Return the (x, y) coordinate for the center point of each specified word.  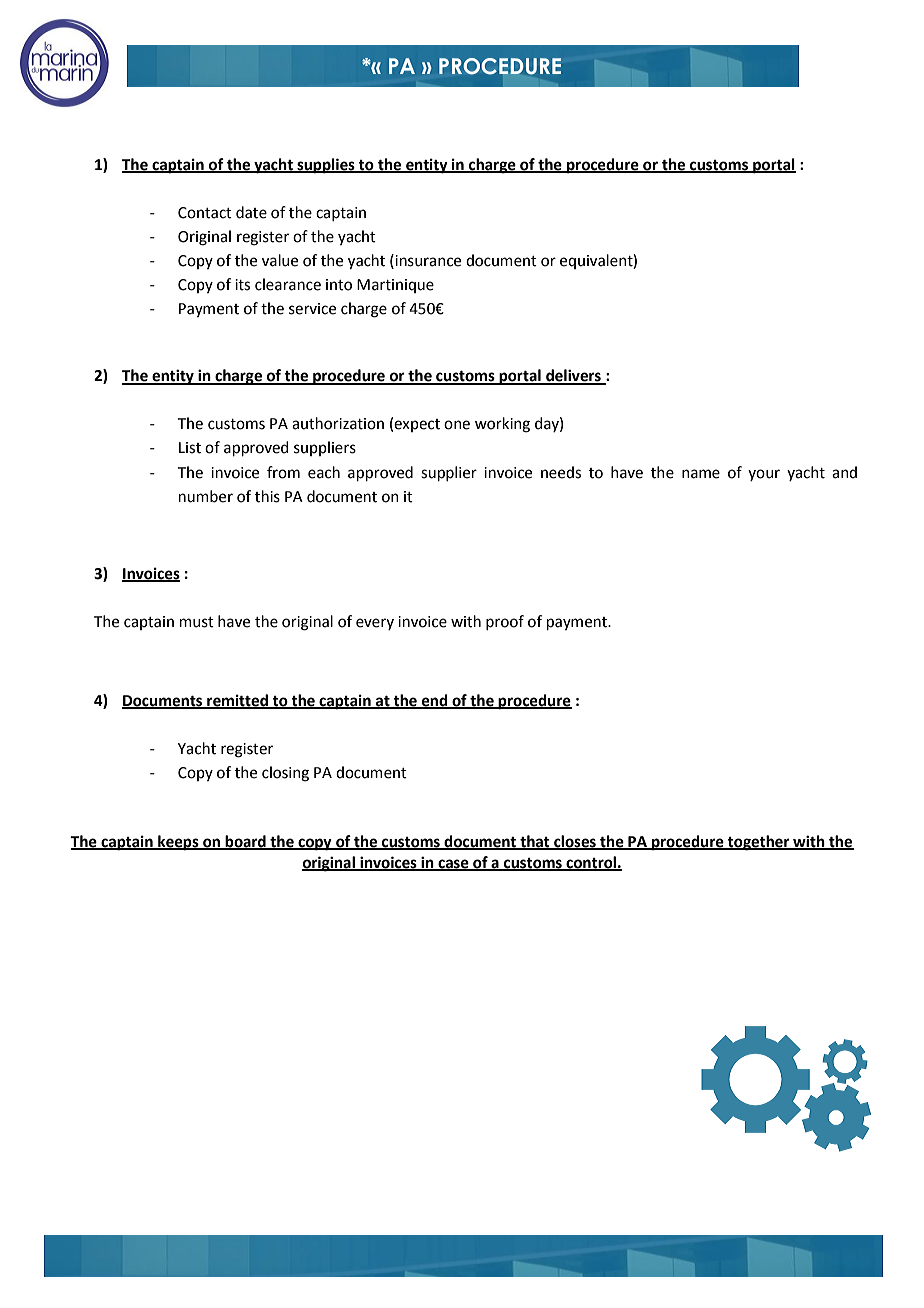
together (759, 843)
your (764, 475)
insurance (427, 260)
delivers (573, 376)
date (251, 212)
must (197, 622)
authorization (338, 423)
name (701, 474)
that (535, 842)
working (502, 425)
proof (505, 622)
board (246, 842)
